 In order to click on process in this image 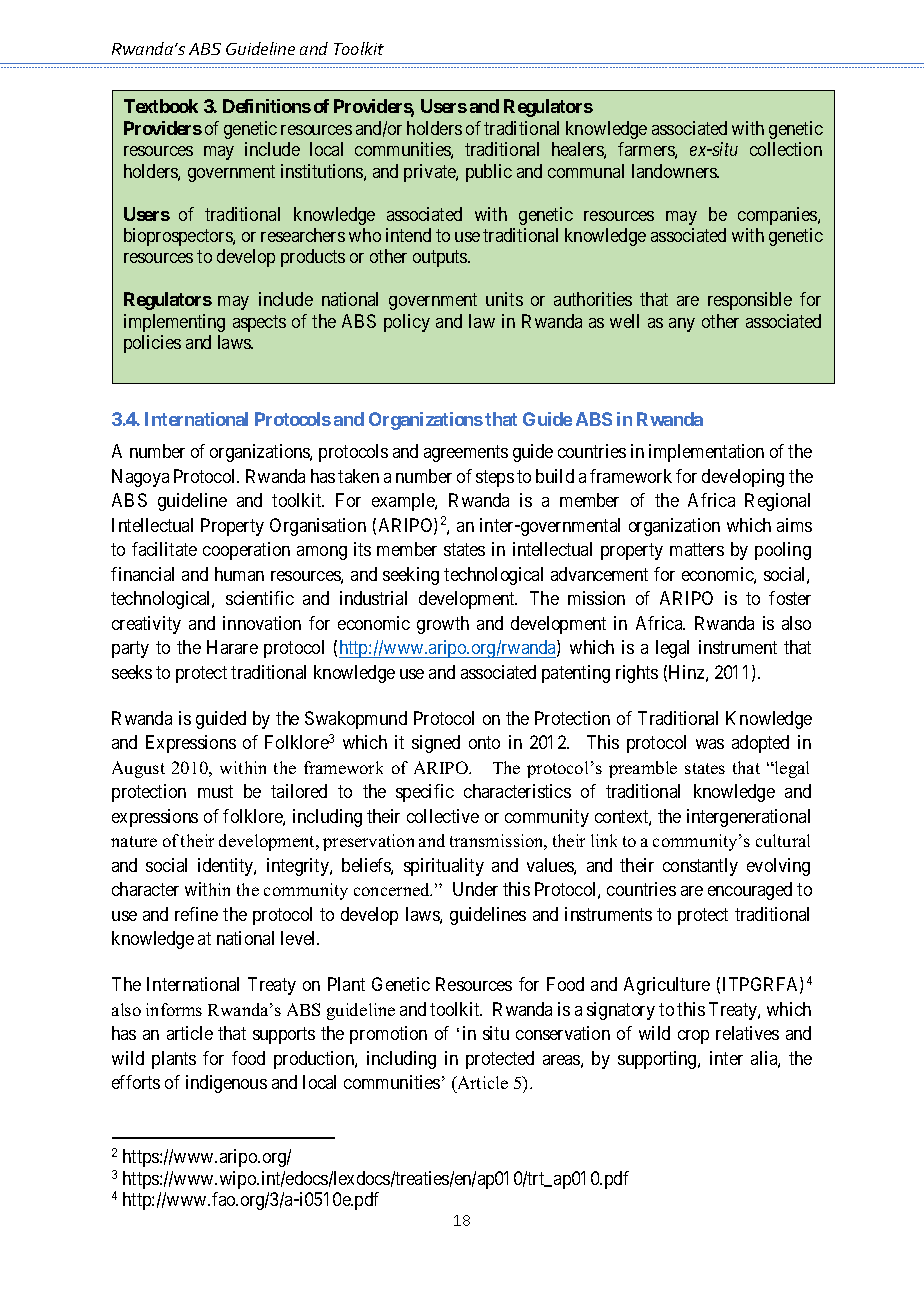, I will do `click(704, 1044)`.
